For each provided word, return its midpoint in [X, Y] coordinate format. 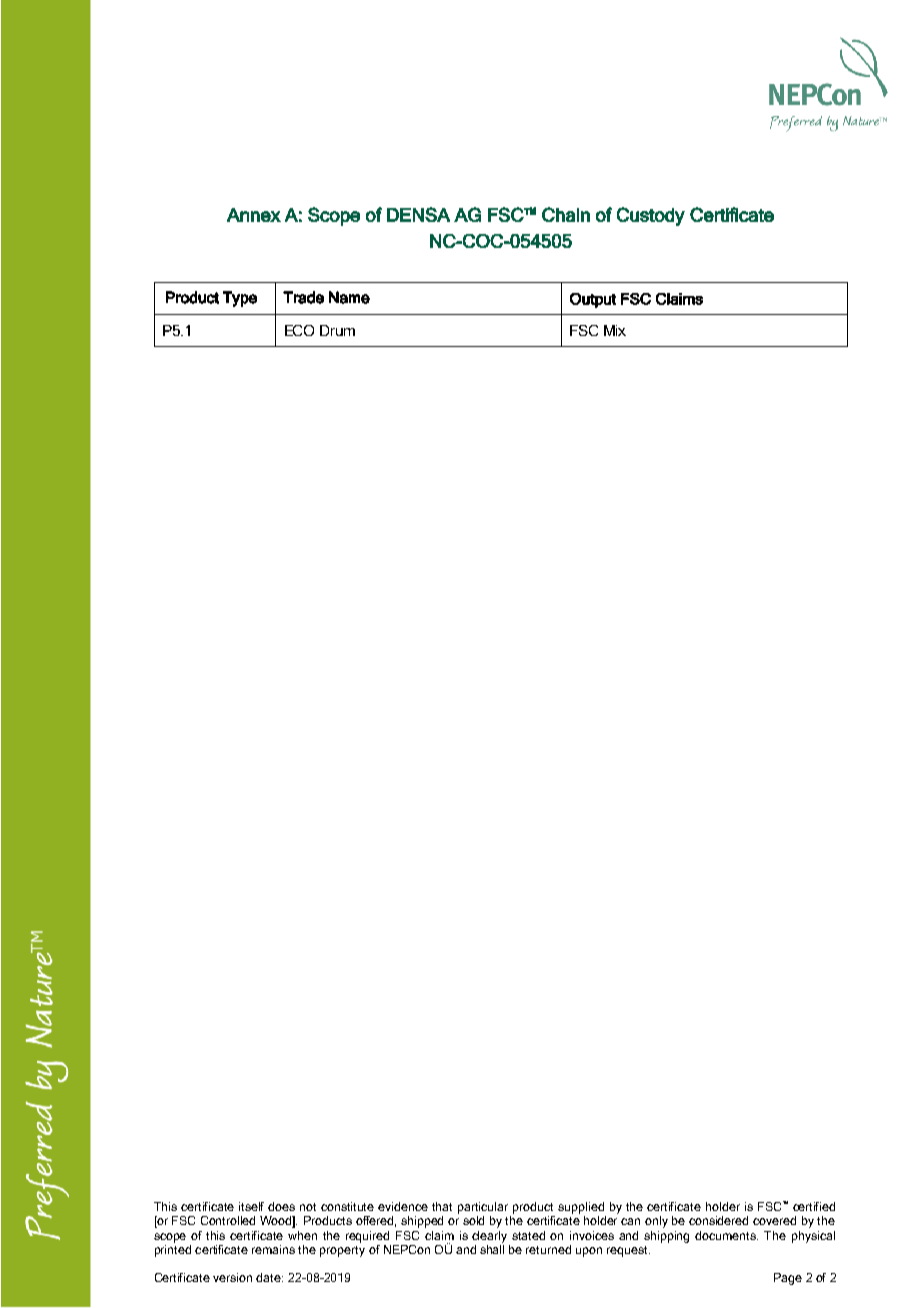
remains [273, 1249]
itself [251, 1206]
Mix [615, 330]
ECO [299, 330]
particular [483, 1208]
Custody [651, 216]
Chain [566, 214]
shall [492, 1248]
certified [814, 1206]
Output [593, 300]
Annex [254, 215]
